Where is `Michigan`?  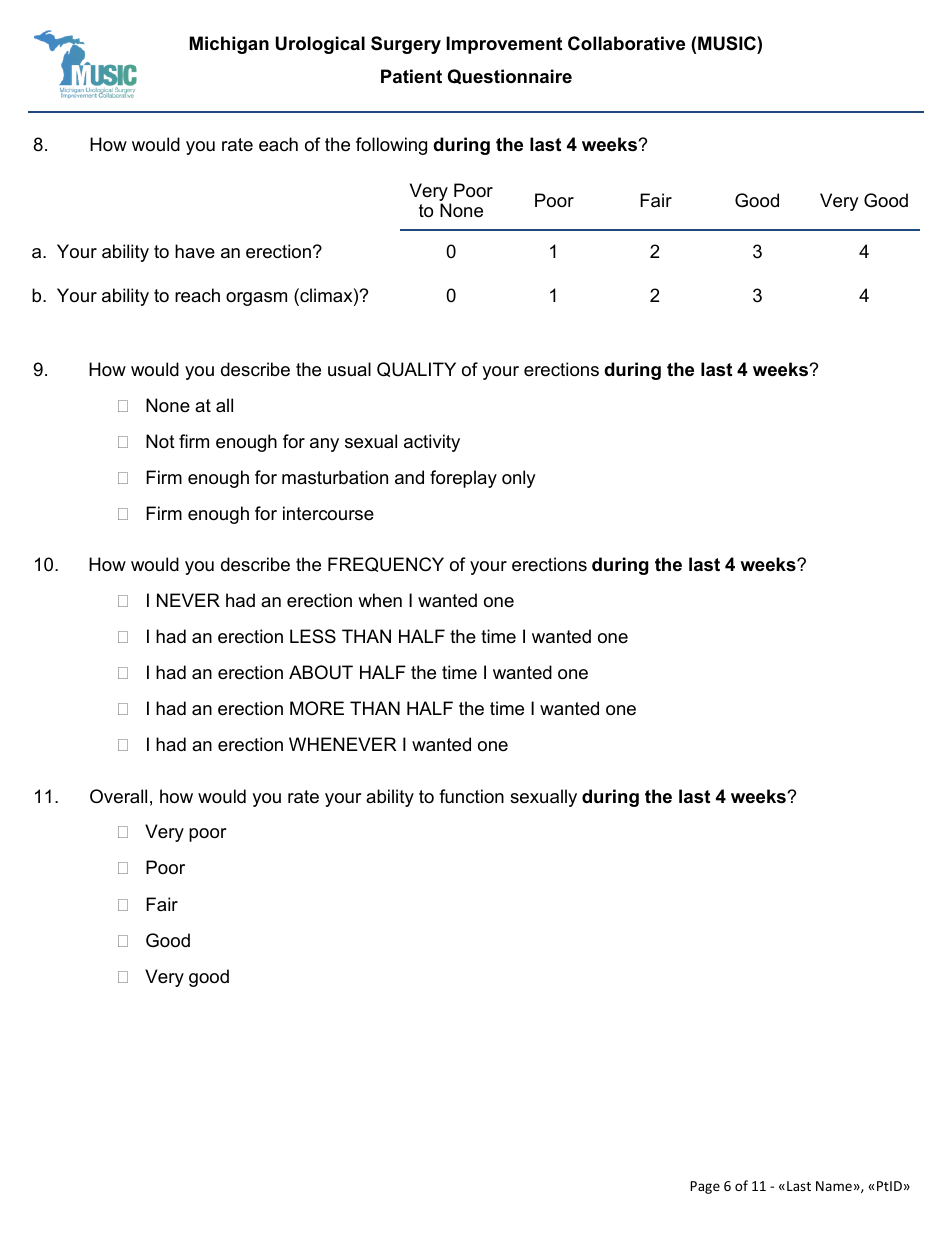
Michigan is located at coordinates (229, 45).
